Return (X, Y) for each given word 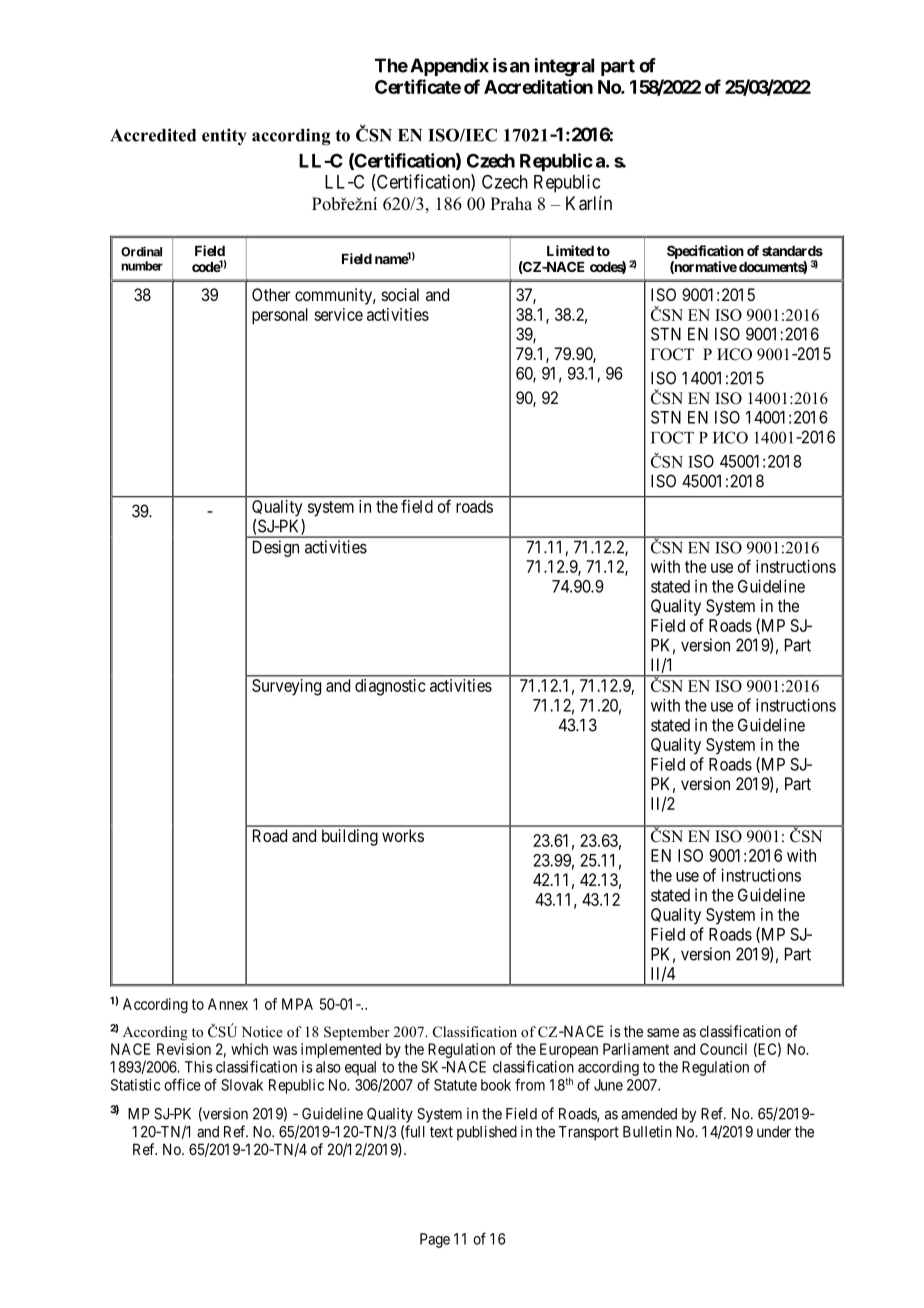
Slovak (242, 1085)
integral (564, 67)
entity (224, 137)
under (774, 1132)
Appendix (449, 67)
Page (435, 1240)
